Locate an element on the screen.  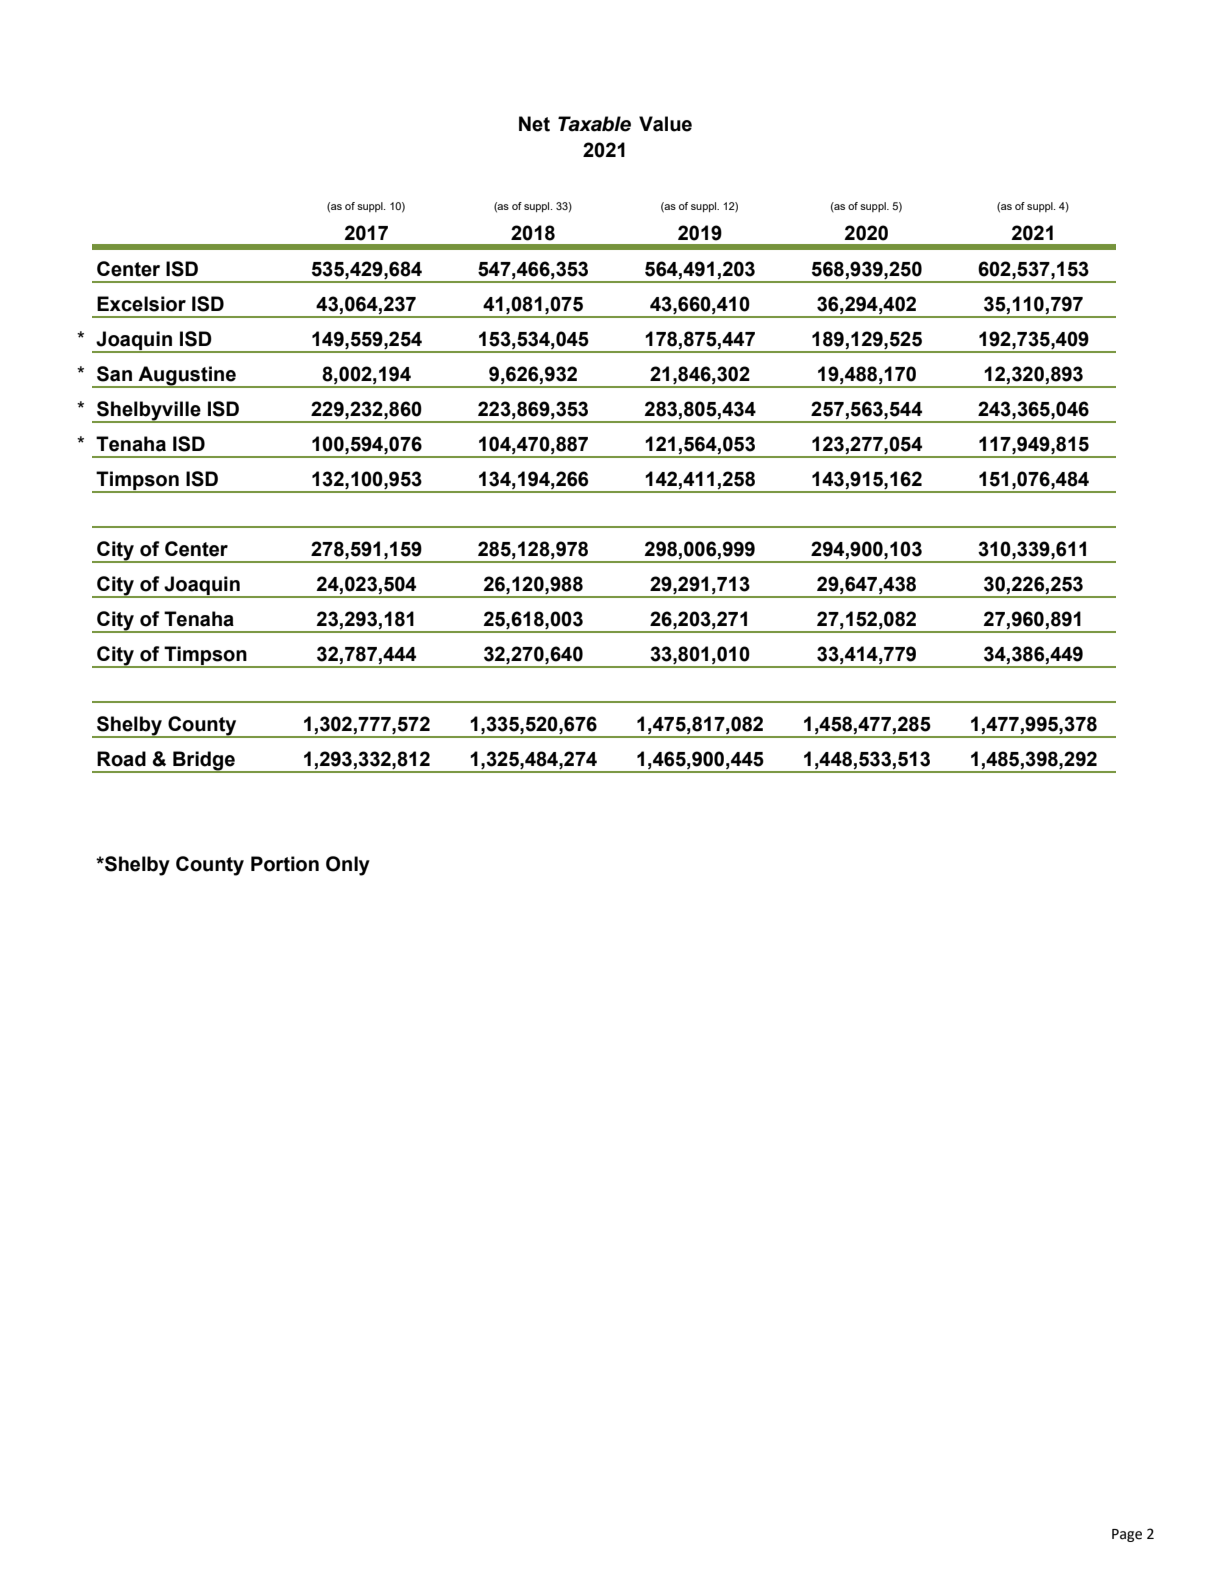
Page is located at coordinates (1127, 1535).
